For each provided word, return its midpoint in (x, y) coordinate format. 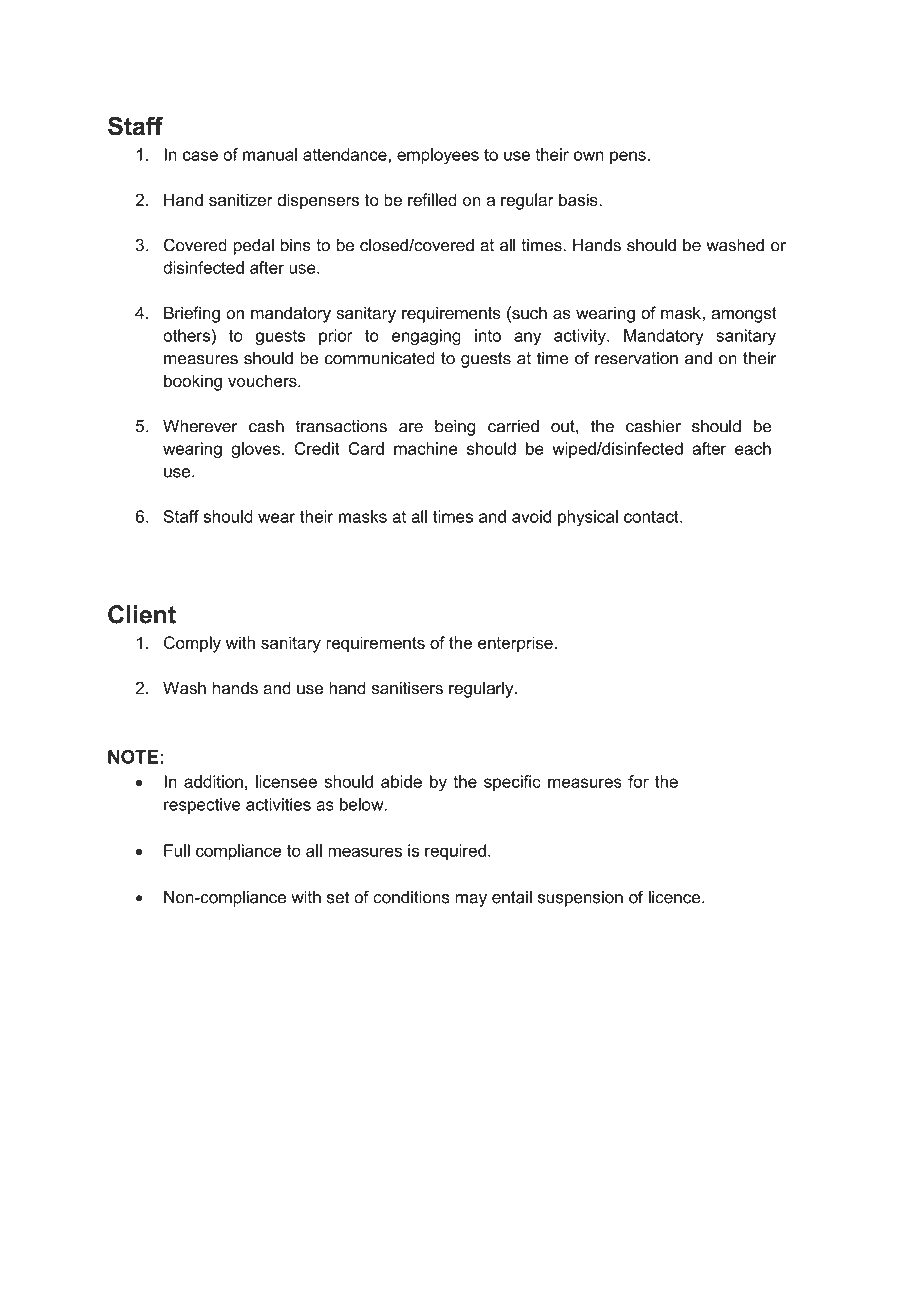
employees (438, 156)
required (455, 852)
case (200, 156)
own (589, 156)
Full (177, 850)
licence (675, 897)
